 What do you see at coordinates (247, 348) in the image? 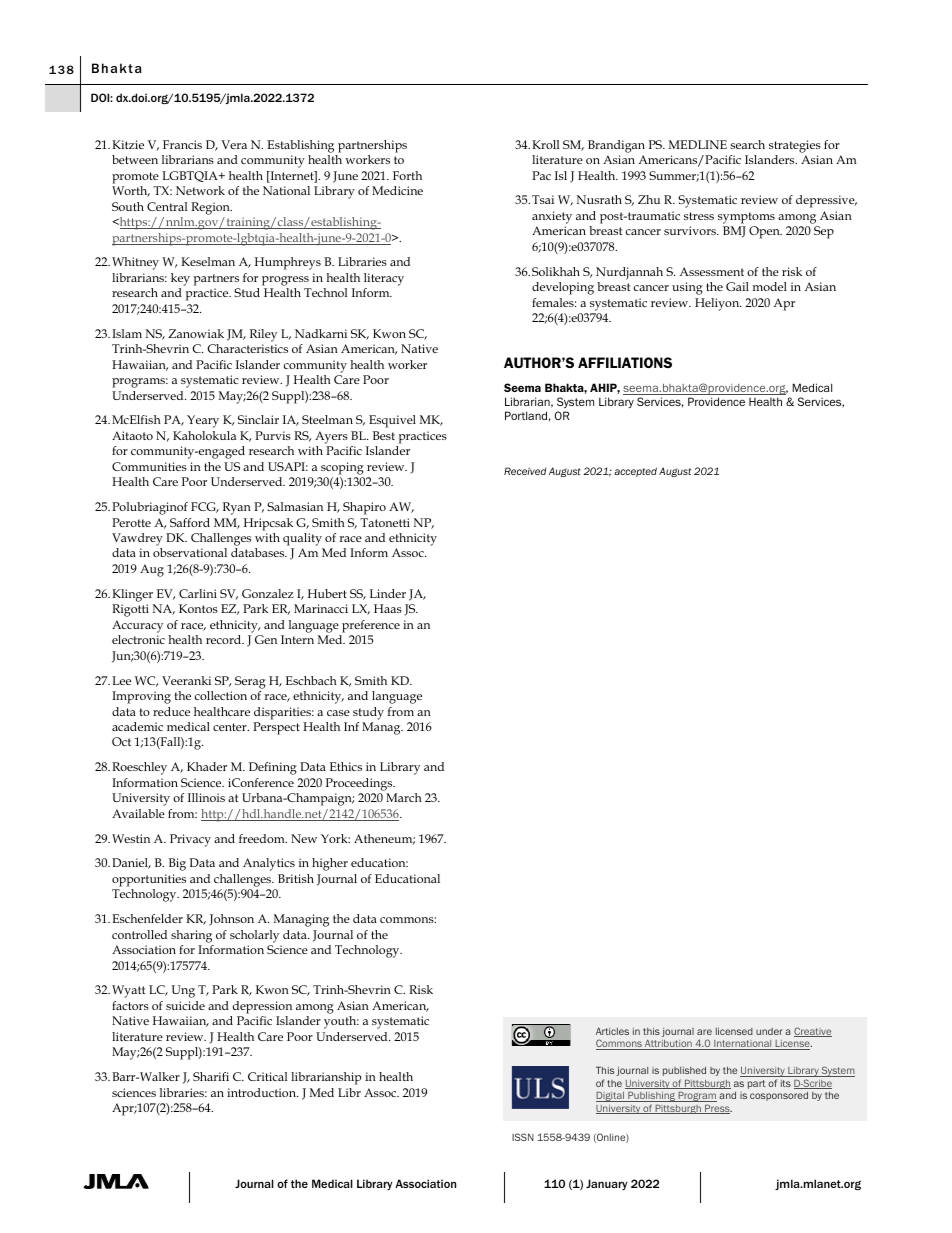
I see `Characteristics` at bounding box center [247, 348].
